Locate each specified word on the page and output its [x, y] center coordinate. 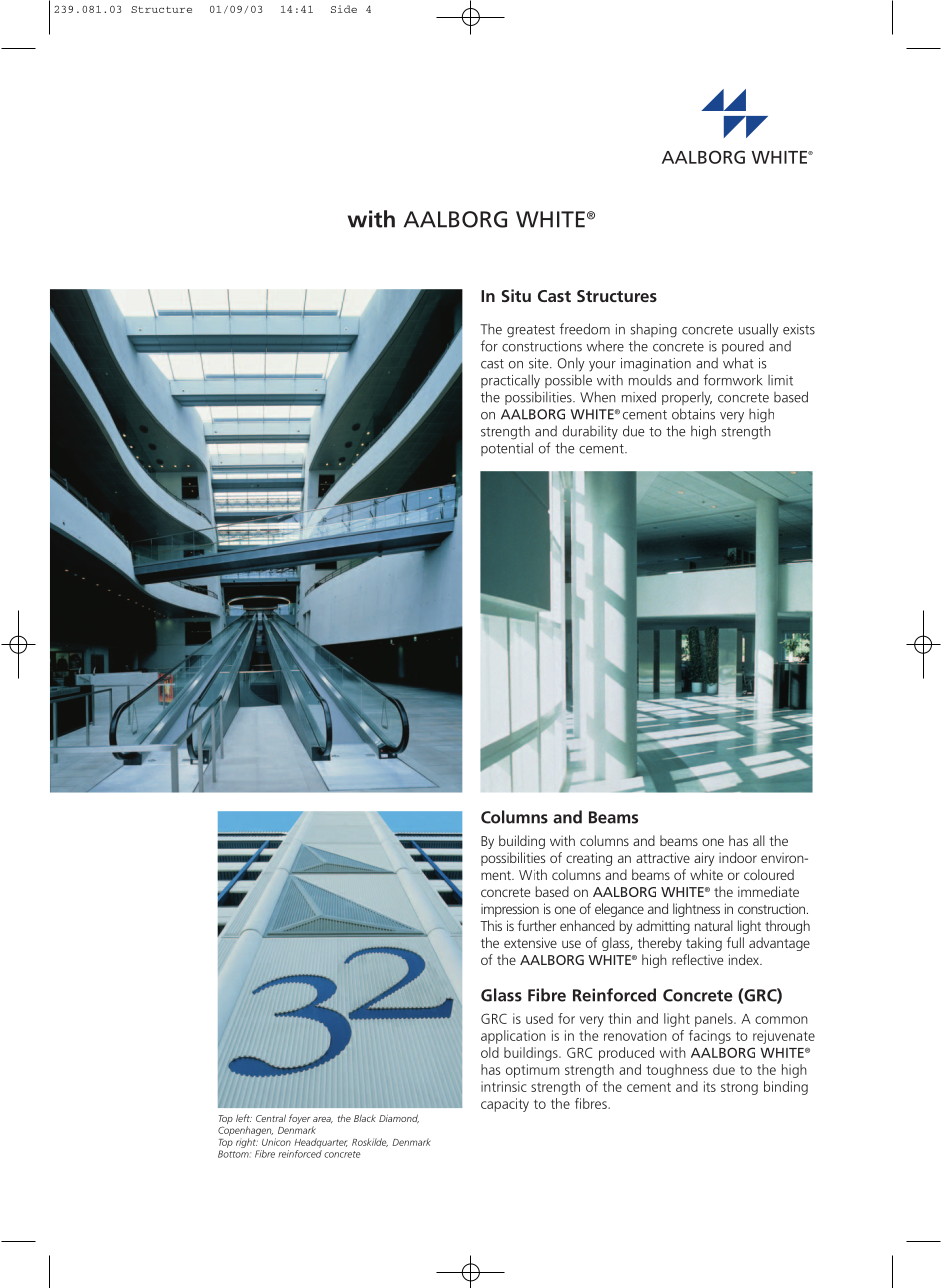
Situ [516, 295]
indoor [738, 857]
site [540, 363]
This [491, 925]
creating [589, 859]
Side [344, 9]
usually [759, 330]
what [738, 363]
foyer [300, 1119]
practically [510, 381]
